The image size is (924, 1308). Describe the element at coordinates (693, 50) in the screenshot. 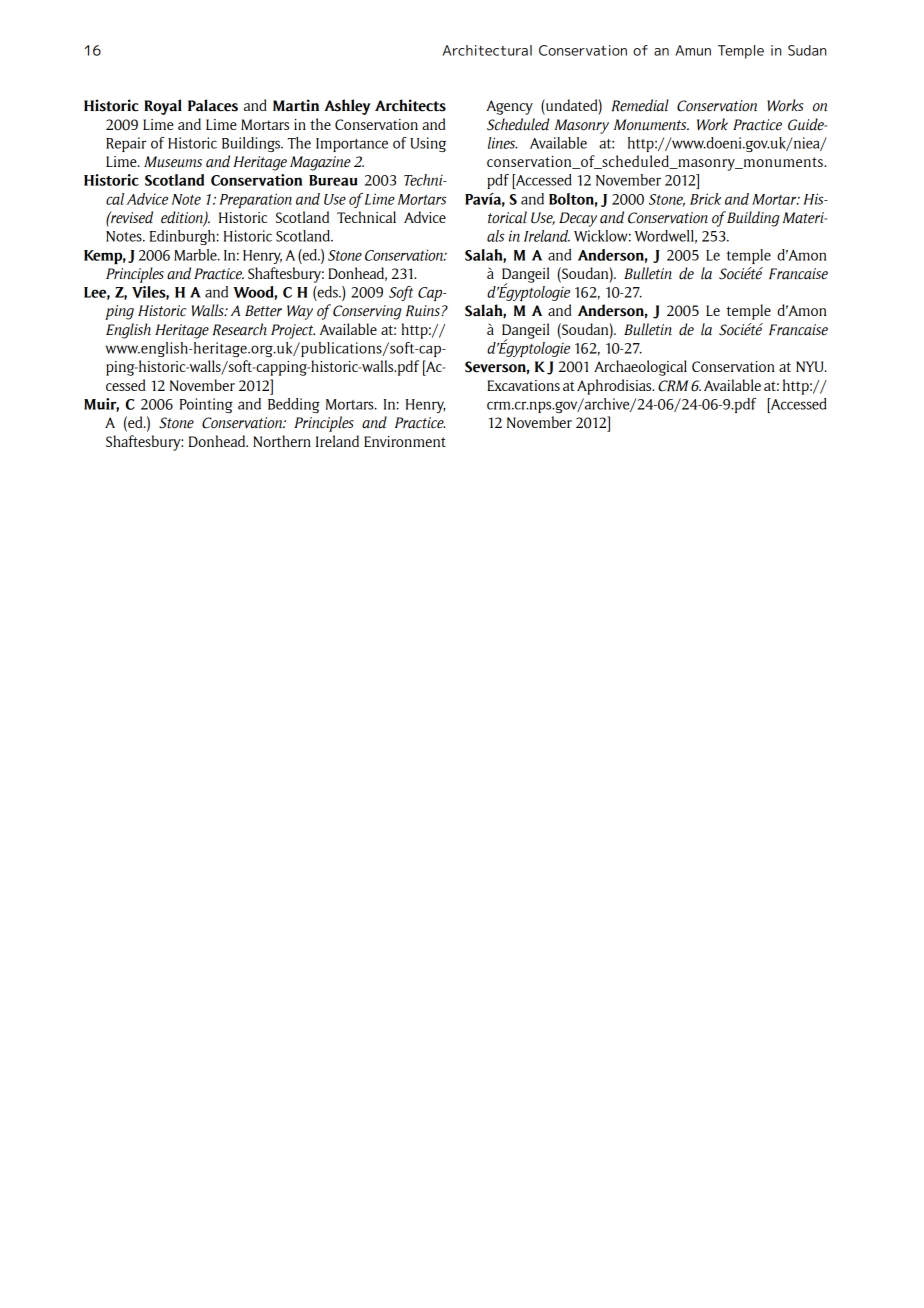

I see `Amun` at that location.
